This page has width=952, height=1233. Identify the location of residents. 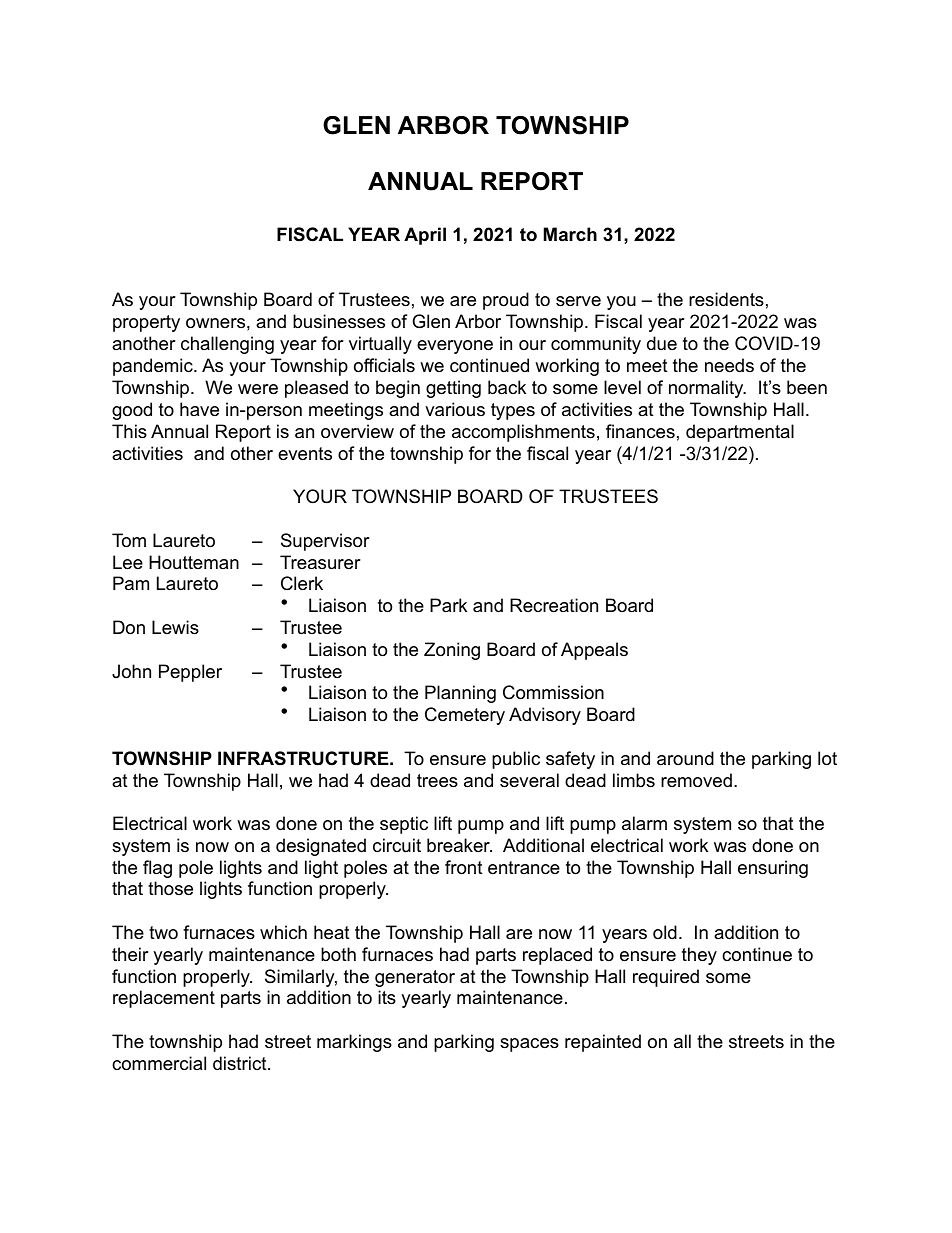
(726, 299).
